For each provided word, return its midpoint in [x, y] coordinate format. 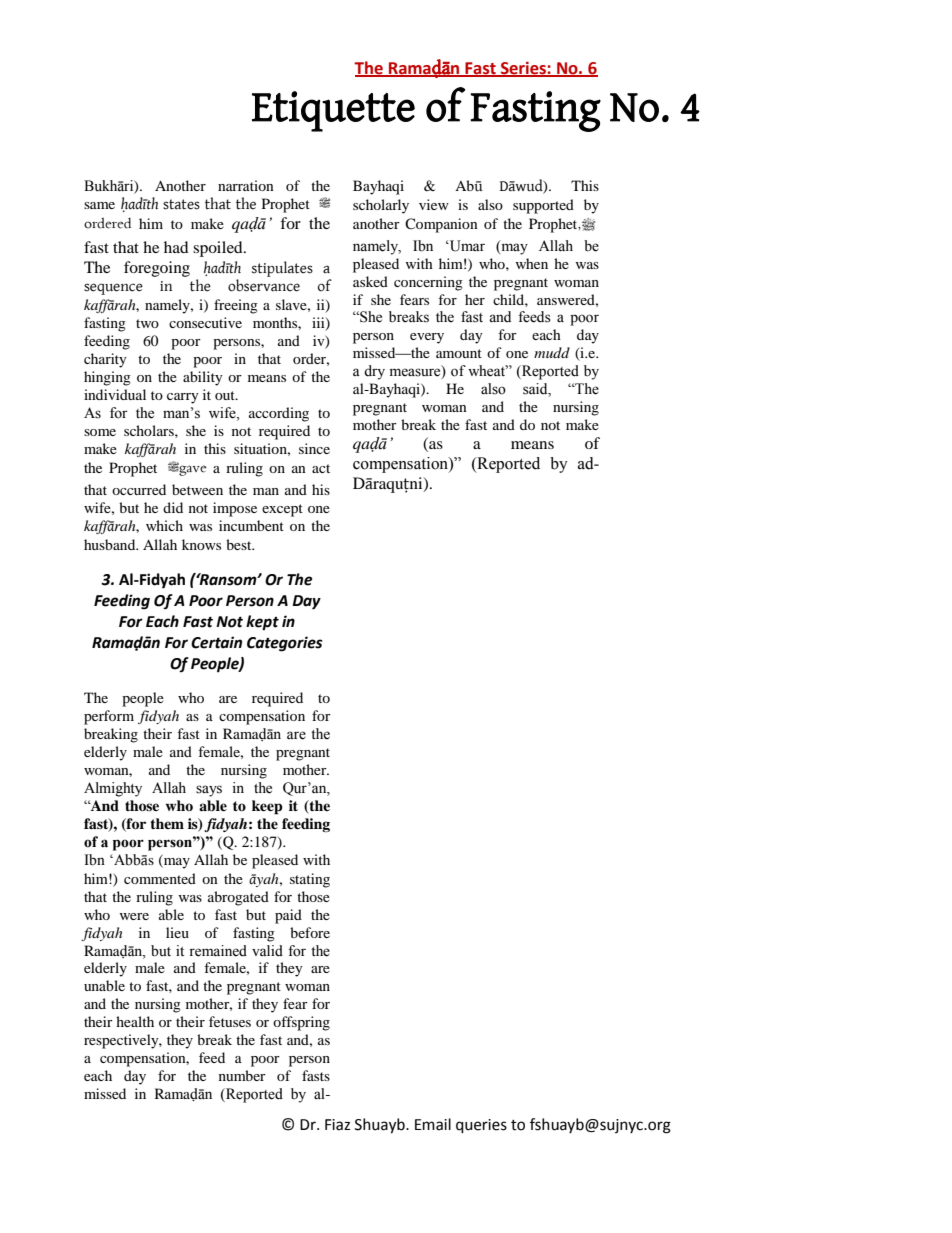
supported [543, 206]
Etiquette [333, 111]
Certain [216, 642]
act [321, 468]
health [135, 1021]
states [181, 204]
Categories [285, 644]
